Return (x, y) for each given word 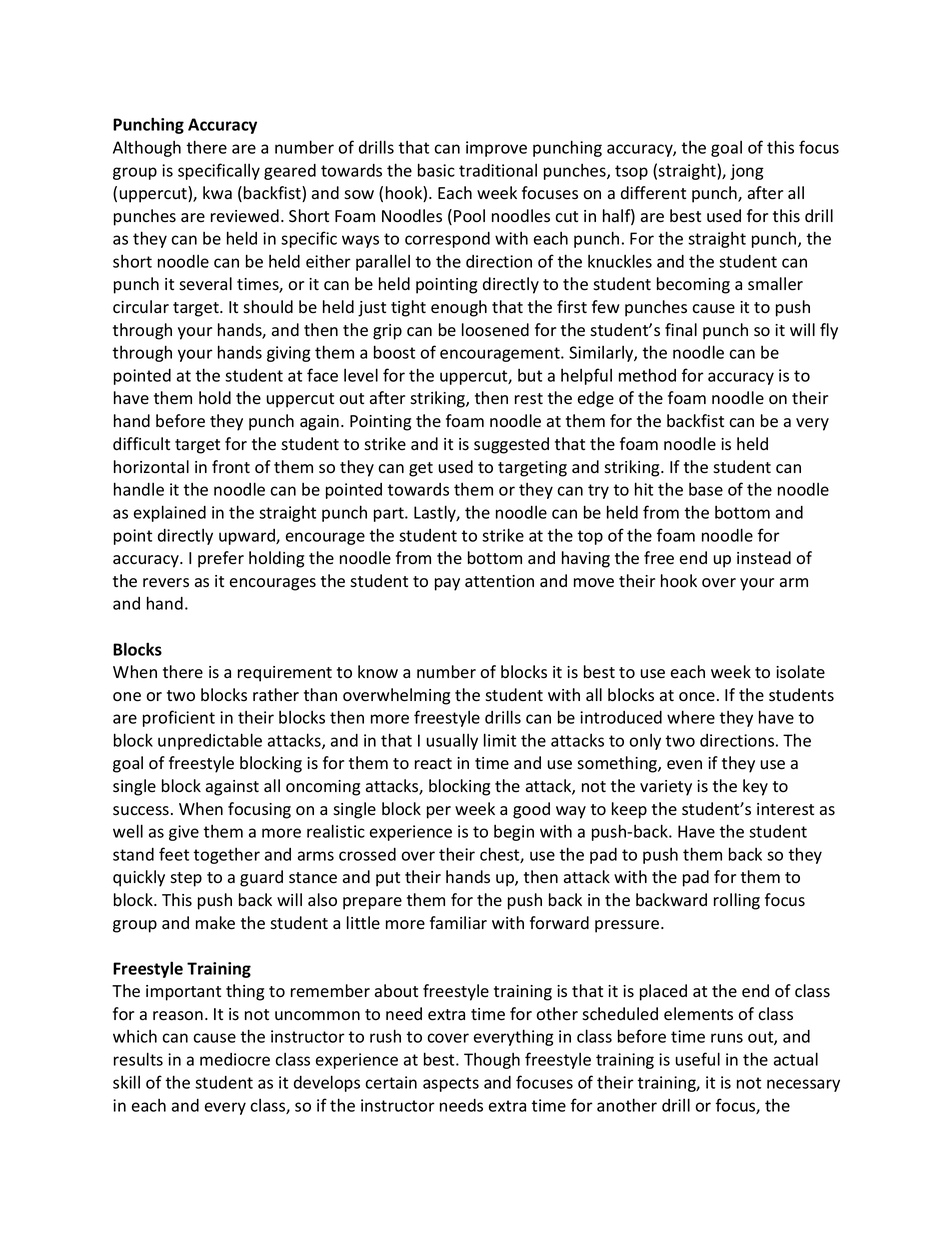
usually (452, 741)
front (231, 467)
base (706, 489)
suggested (511, 445)
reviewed (245, 216)
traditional (498, 170)
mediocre (235, 1059)
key (755, 787)
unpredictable (210, 741)
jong (747, 172)
